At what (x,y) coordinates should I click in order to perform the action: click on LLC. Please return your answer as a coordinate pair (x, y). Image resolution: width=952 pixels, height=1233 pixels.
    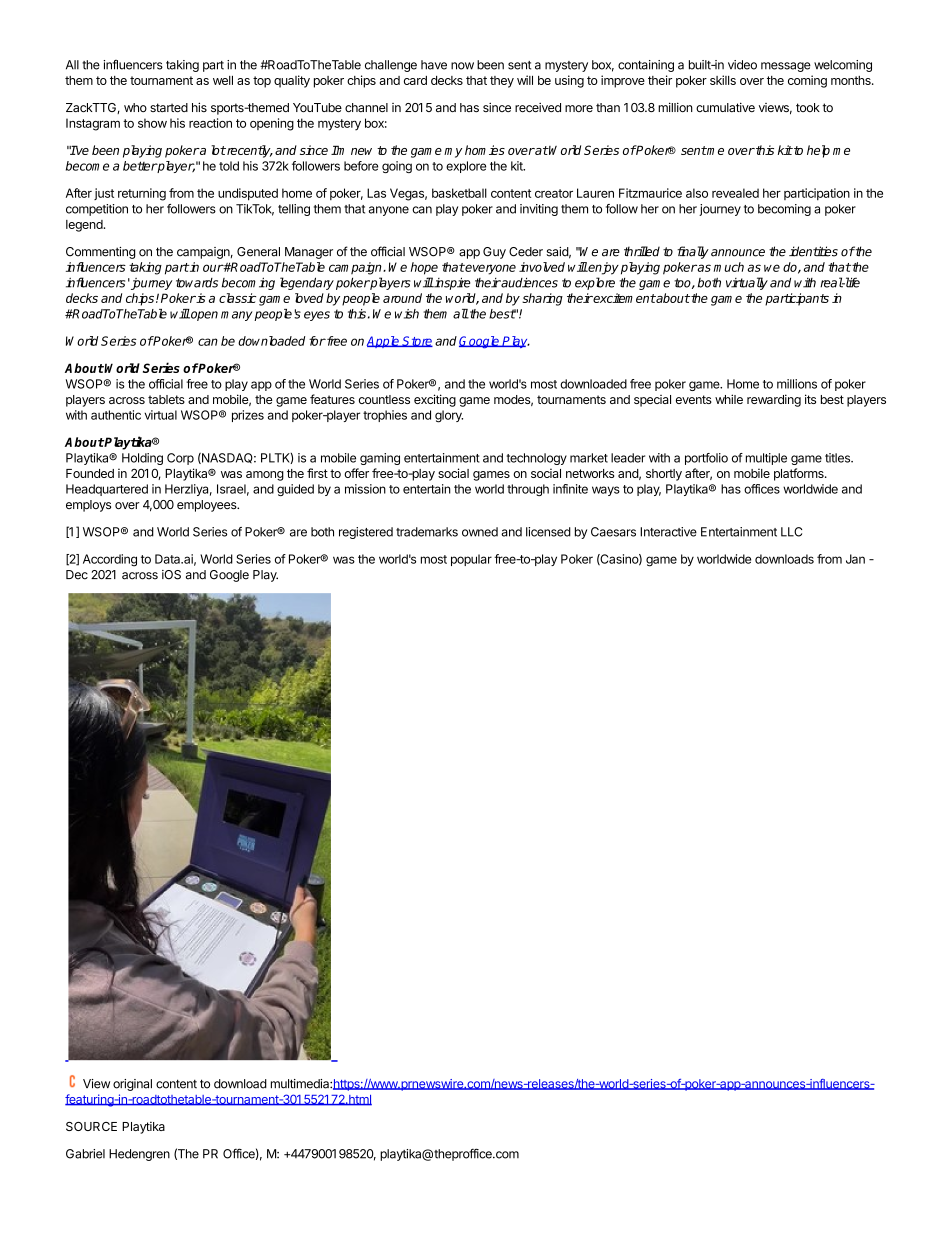
    Looking at the image, I should click on (791, 532).
